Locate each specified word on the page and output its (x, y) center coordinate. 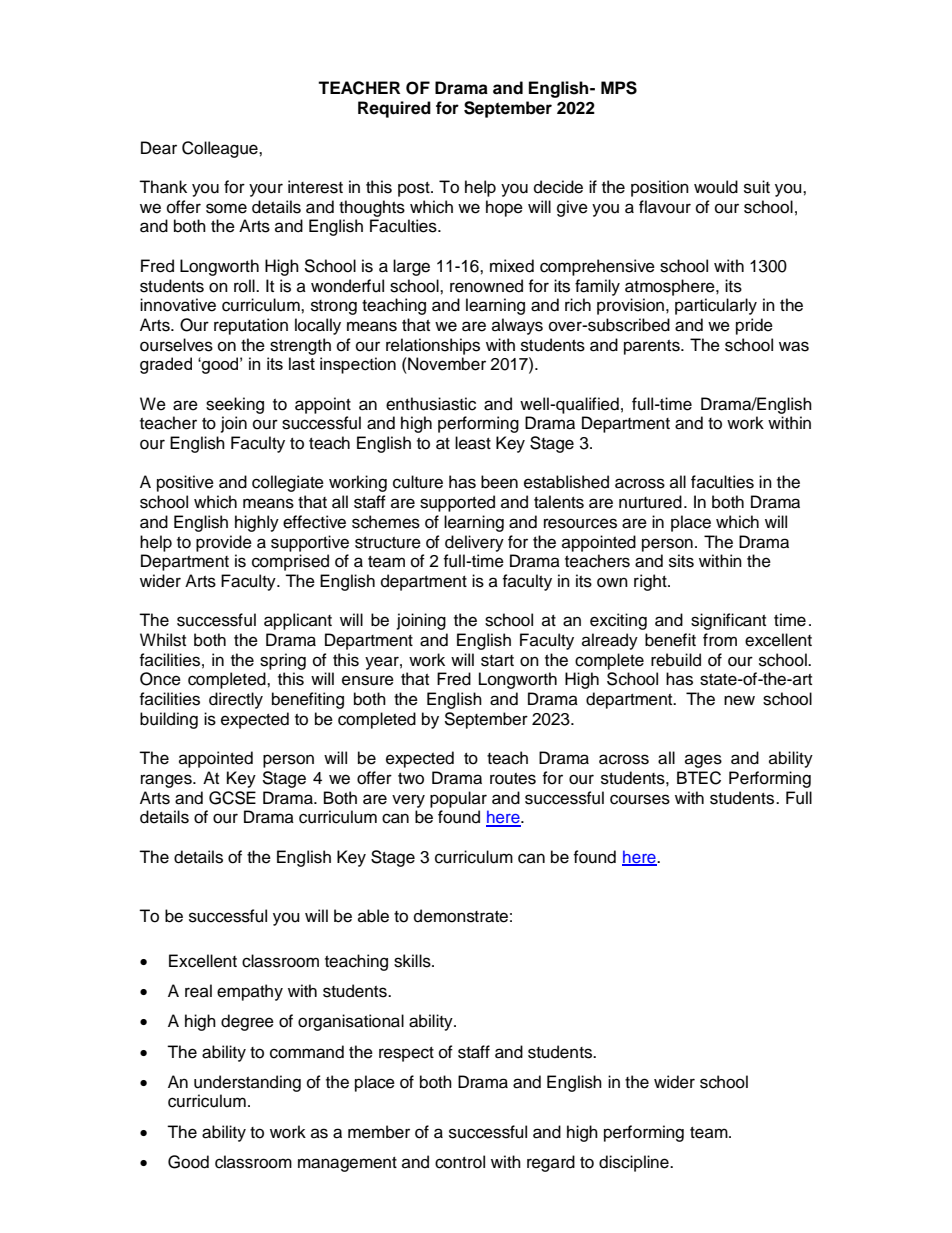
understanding (247, 1083)
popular (458, 799)
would (716, 187)
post (415, 189)
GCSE (232, 798)
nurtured (650, 502)
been (499, 482)
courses (640, 799)
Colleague (221, 149)
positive (185, 483)
